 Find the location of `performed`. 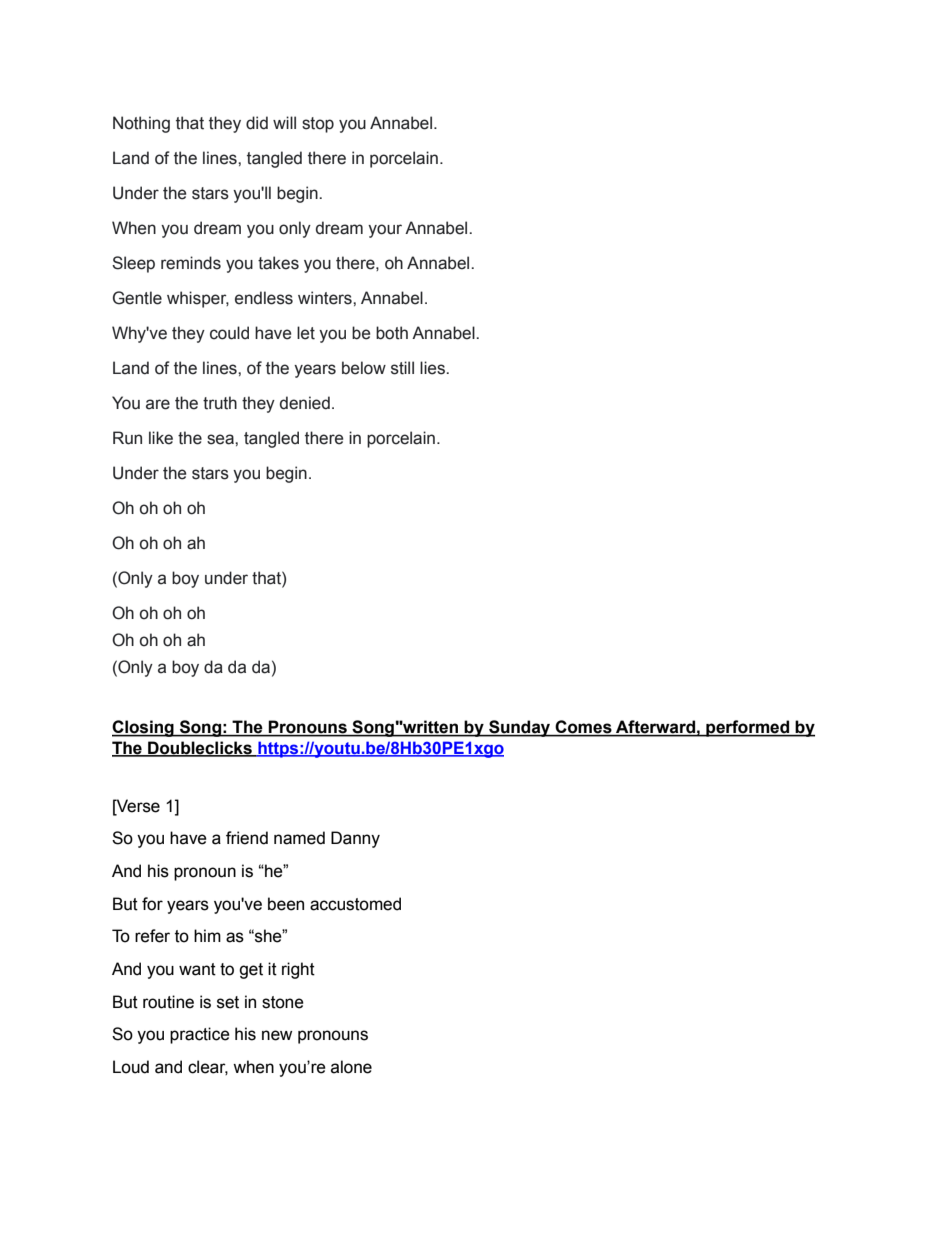

performed is located at coordinates (748, 728).
